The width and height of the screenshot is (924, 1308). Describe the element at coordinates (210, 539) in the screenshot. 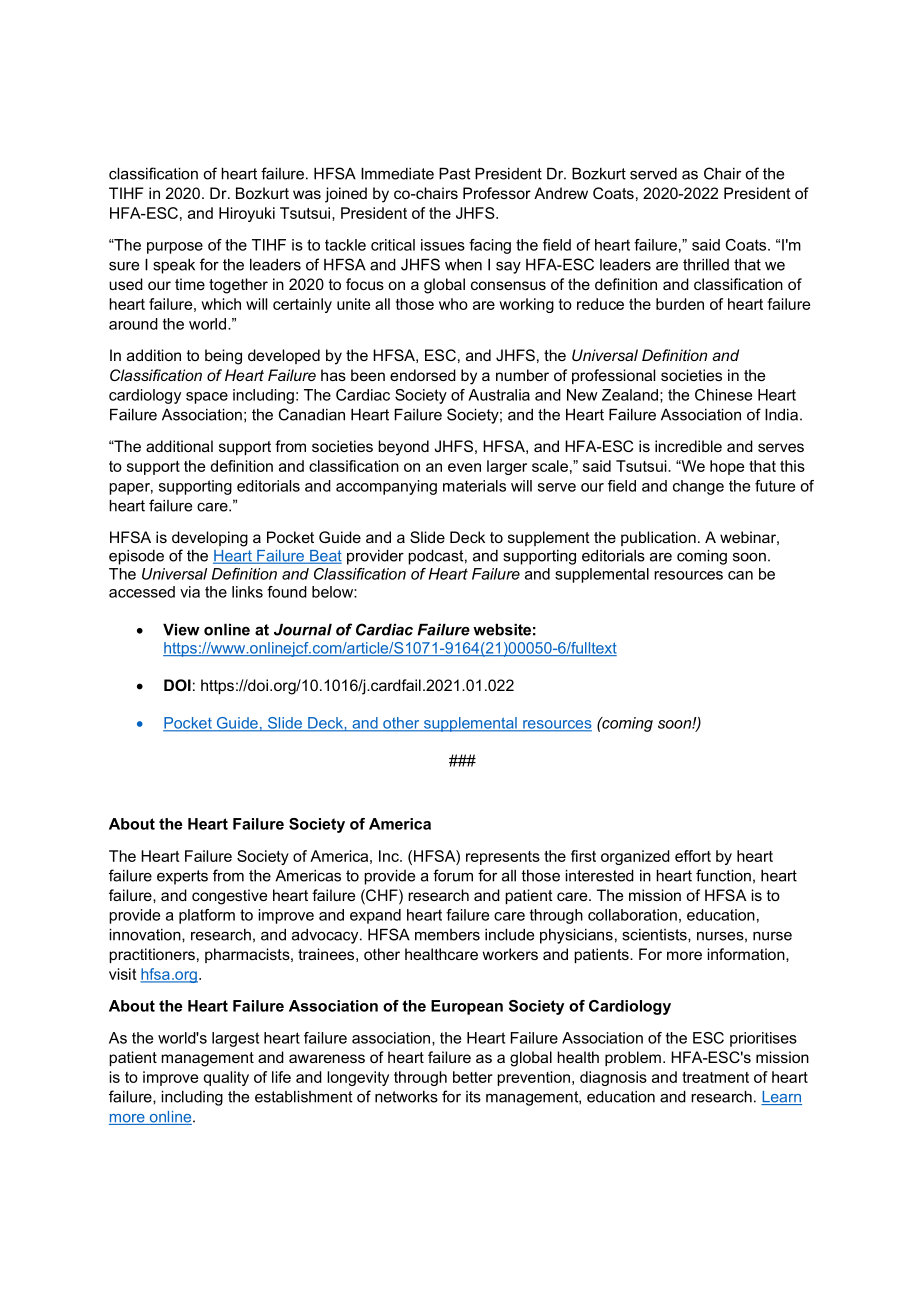

I see `developing` at that location.
